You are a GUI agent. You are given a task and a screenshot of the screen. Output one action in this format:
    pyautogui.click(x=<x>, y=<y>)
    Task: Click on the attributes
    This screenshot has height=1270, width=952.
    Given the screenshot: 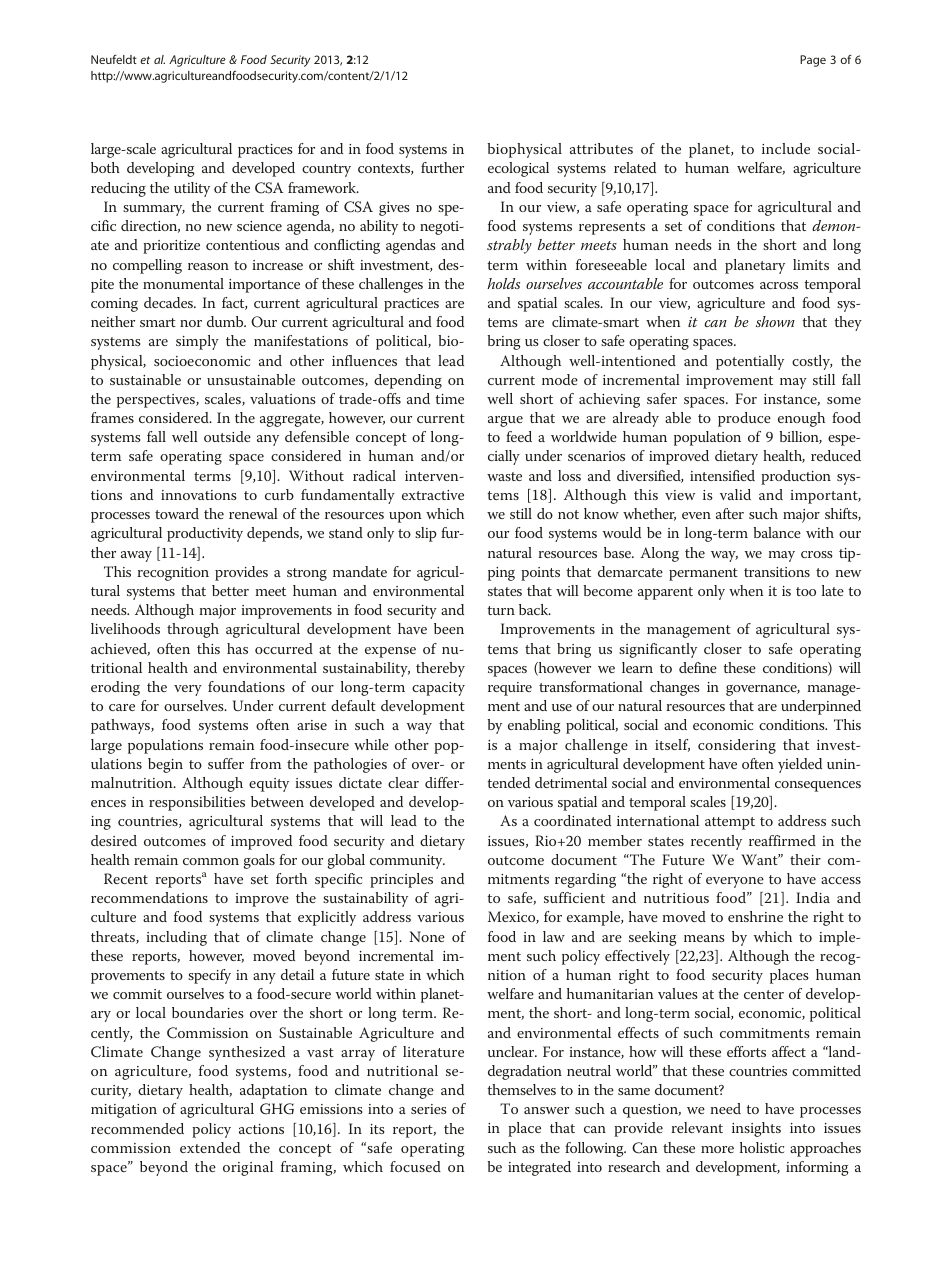 What is the action you would take?
    pyautogui.click(x=601, y=148)
